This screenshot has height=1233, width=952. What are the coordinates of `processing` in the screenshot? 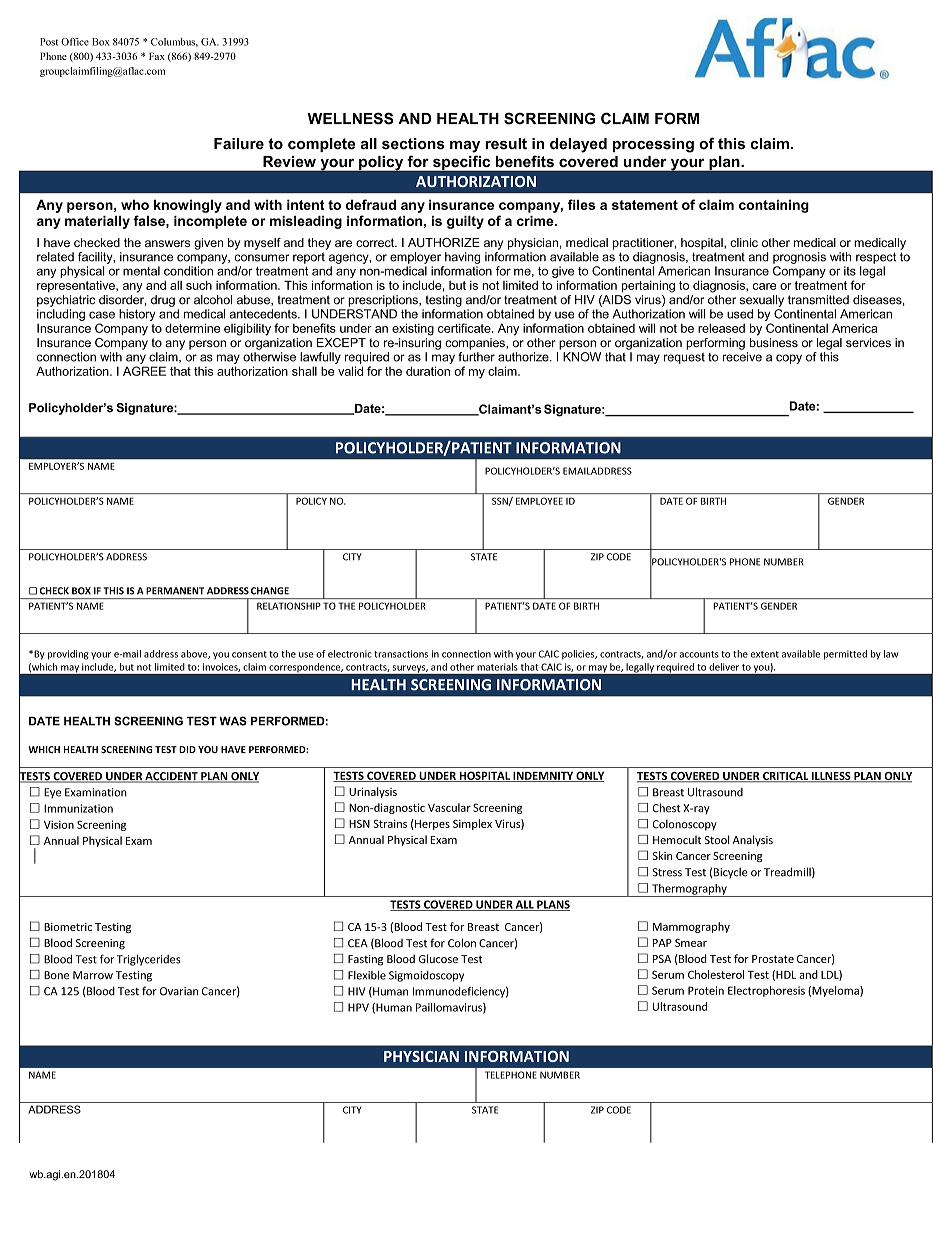 It's located at (653, 145).
